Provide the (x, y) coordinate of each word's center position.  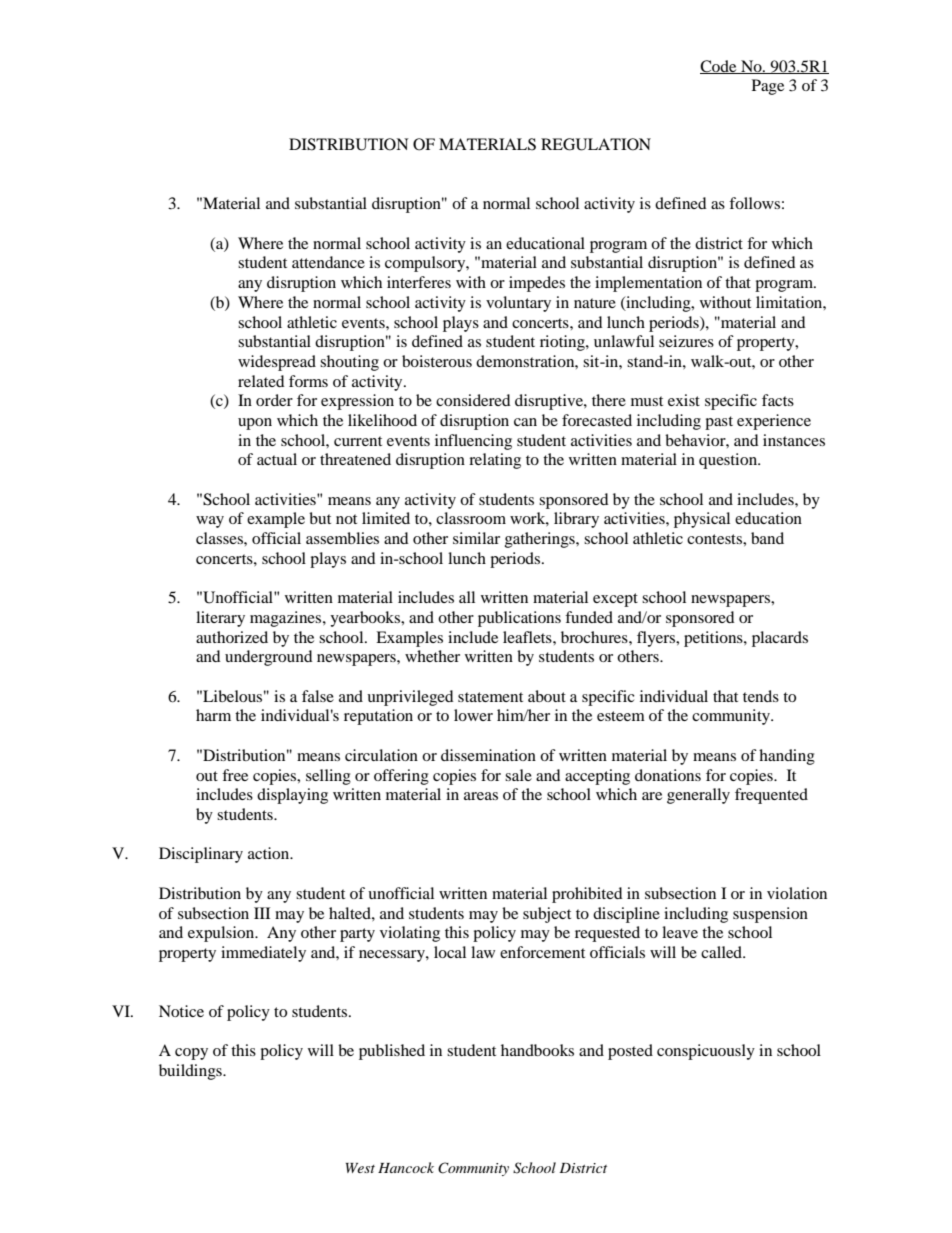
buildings (191, 1072)
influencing (473, 442)
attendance (328, 262)
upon (255, 424)
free (235, 775)
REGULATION (596, 144)
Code (719, 67)
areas (481, 796)
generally (698, 796)
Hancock (406, 1167)
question (729, 461)
